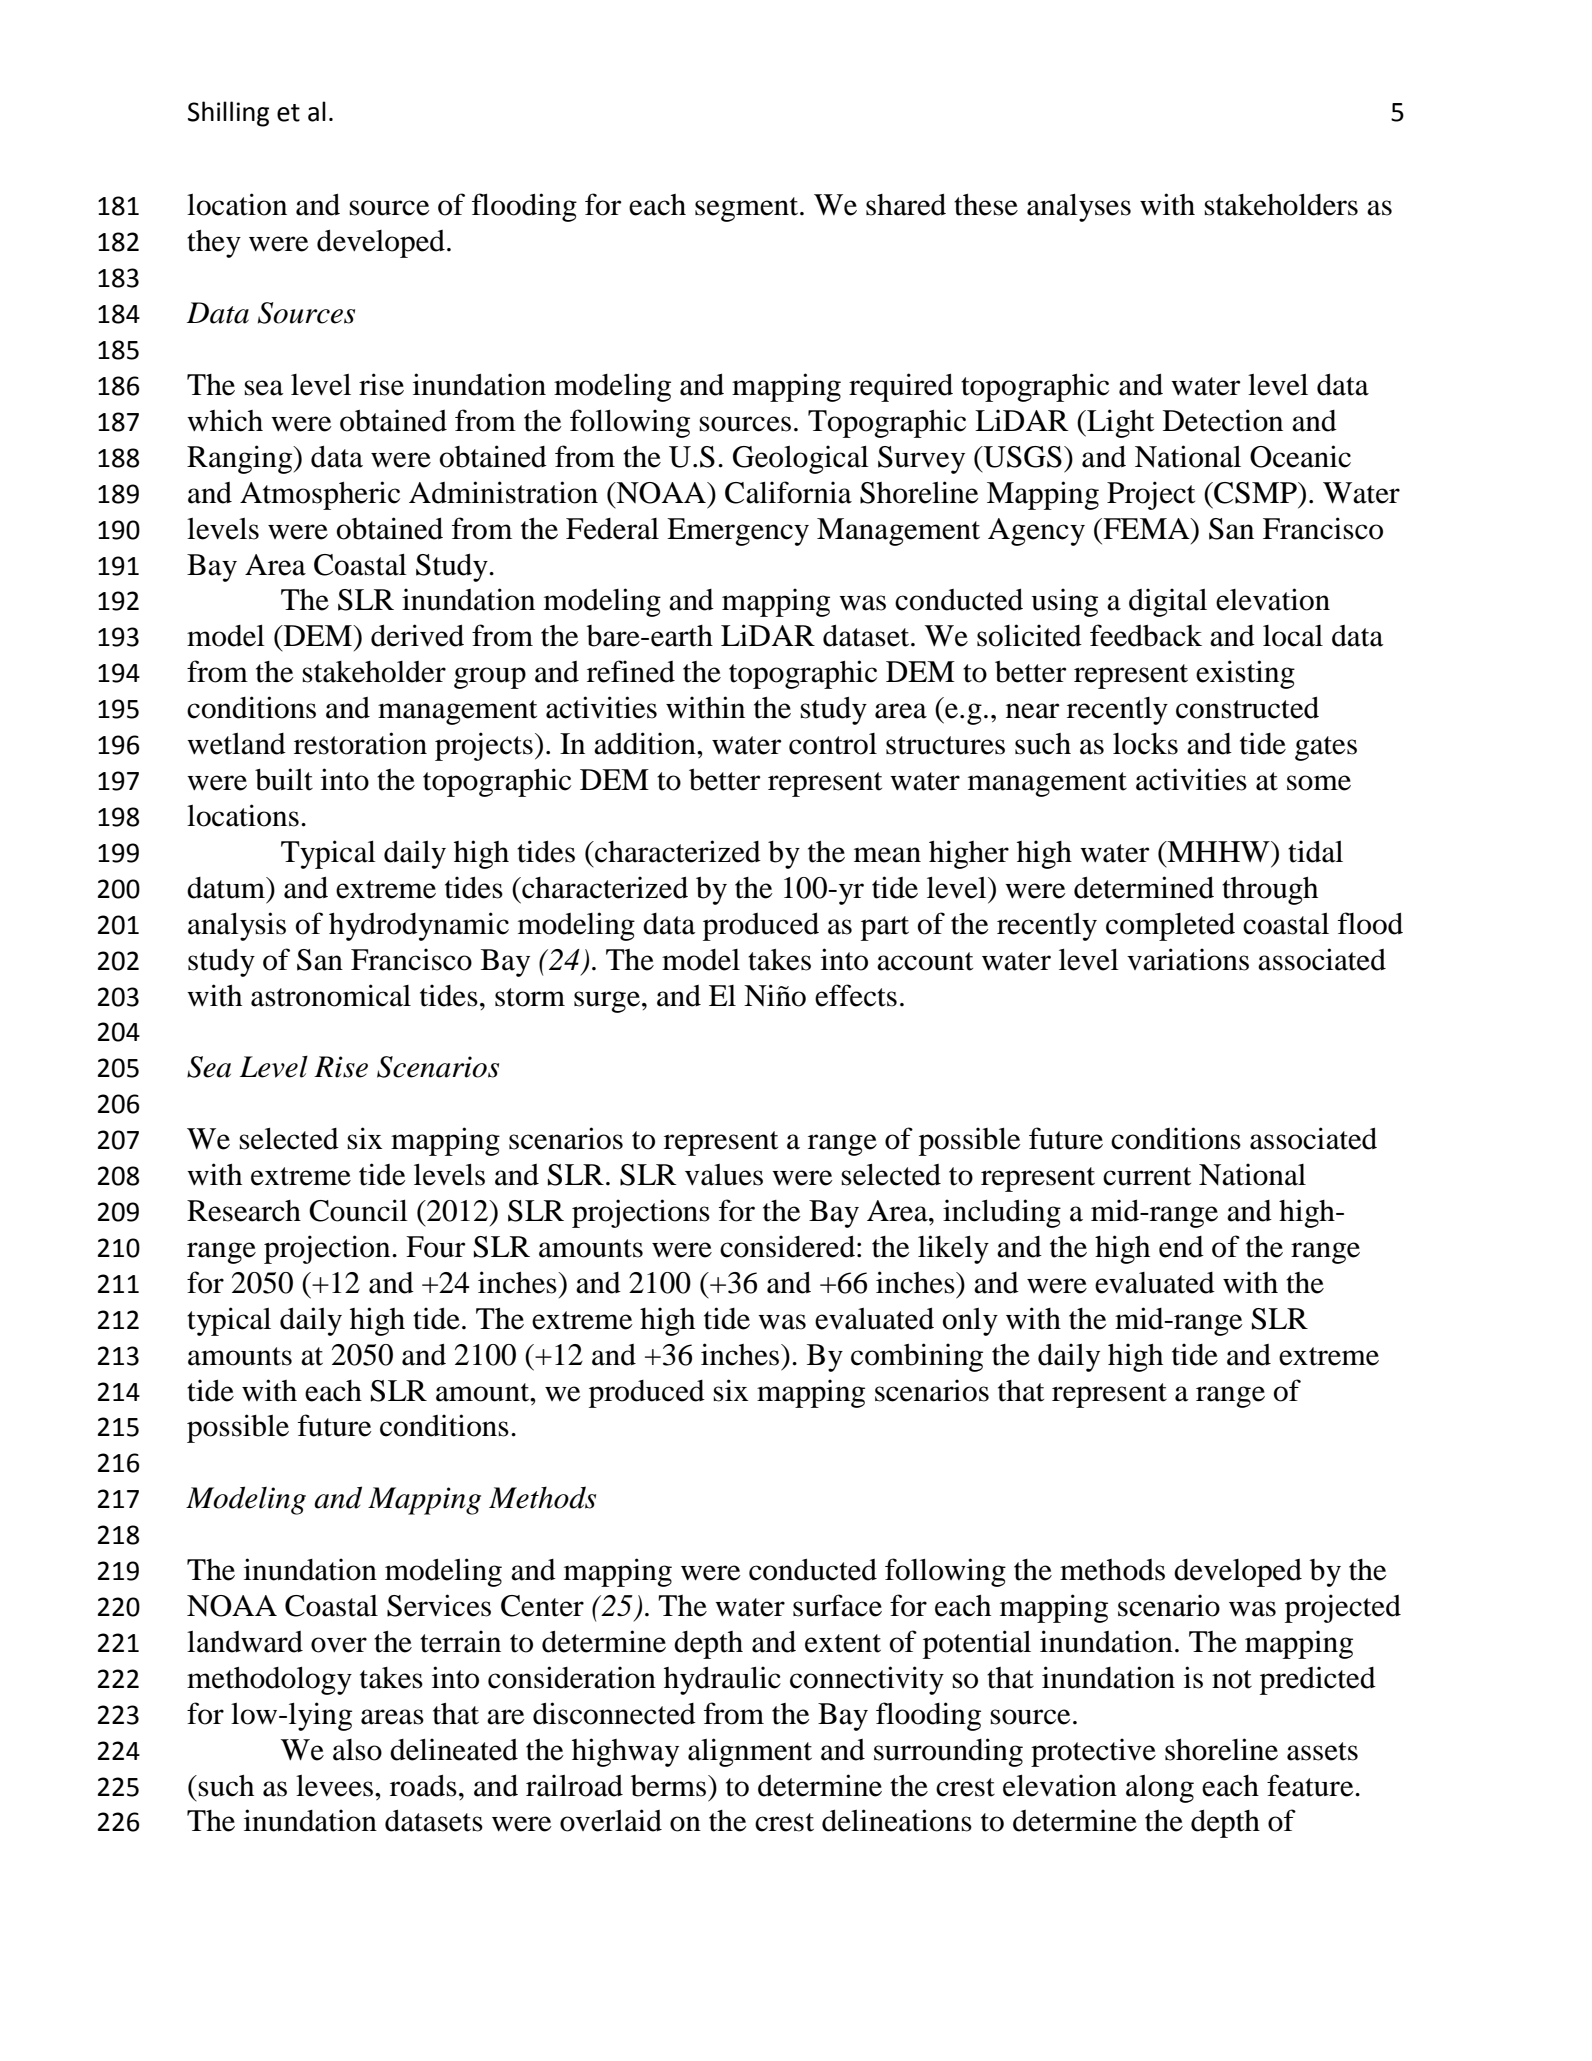  I want to click on levees, so click(334, 1786).
